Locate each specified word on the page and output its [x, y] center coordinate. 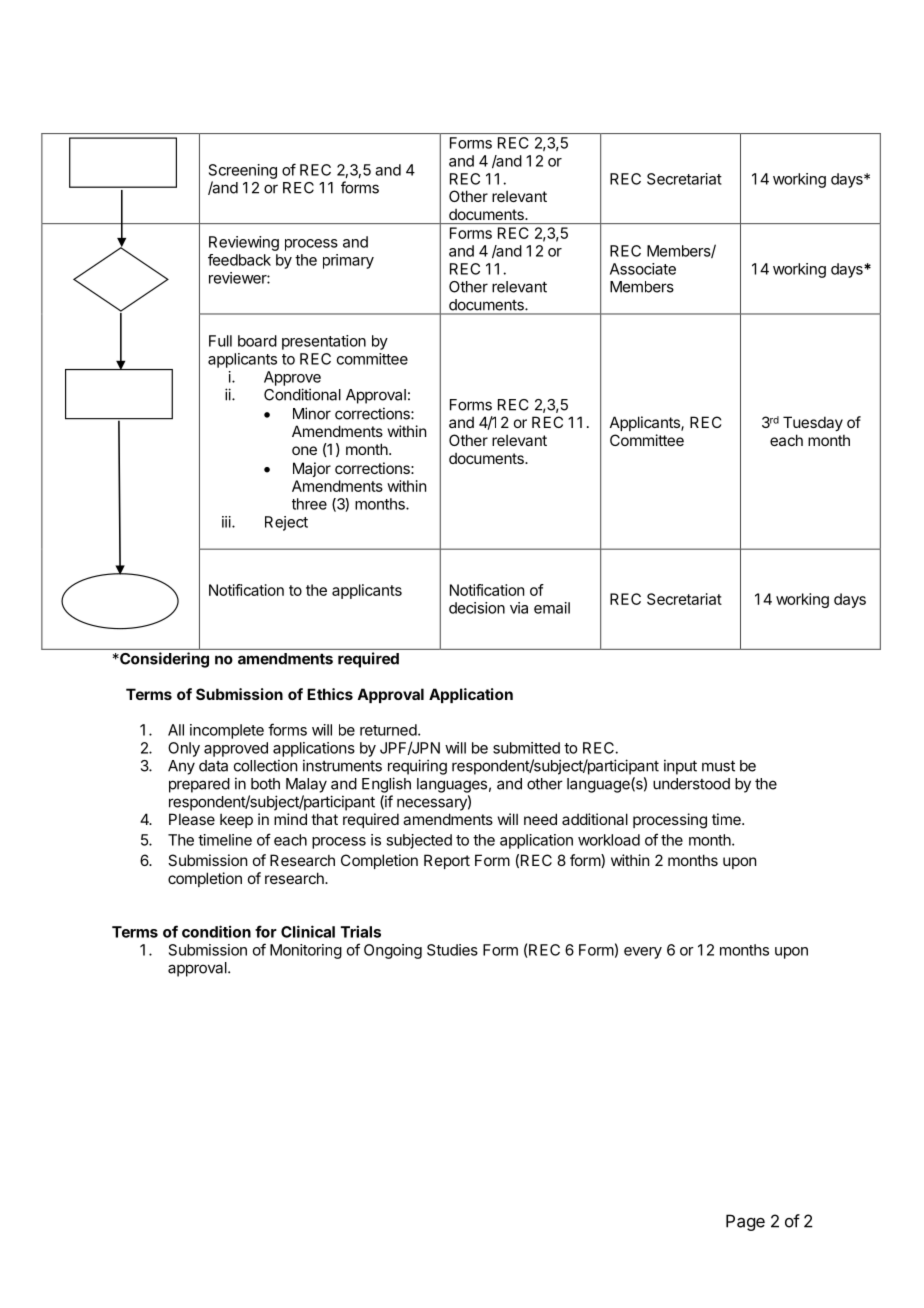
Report [447, 861]
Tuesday [813, 423]
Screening [243, 171]
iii [227, 522]
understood [691, 784]
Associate [643, 269]
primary [348, 261]
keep [236, 820]
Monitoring [306, 951]
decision [477, 608]
